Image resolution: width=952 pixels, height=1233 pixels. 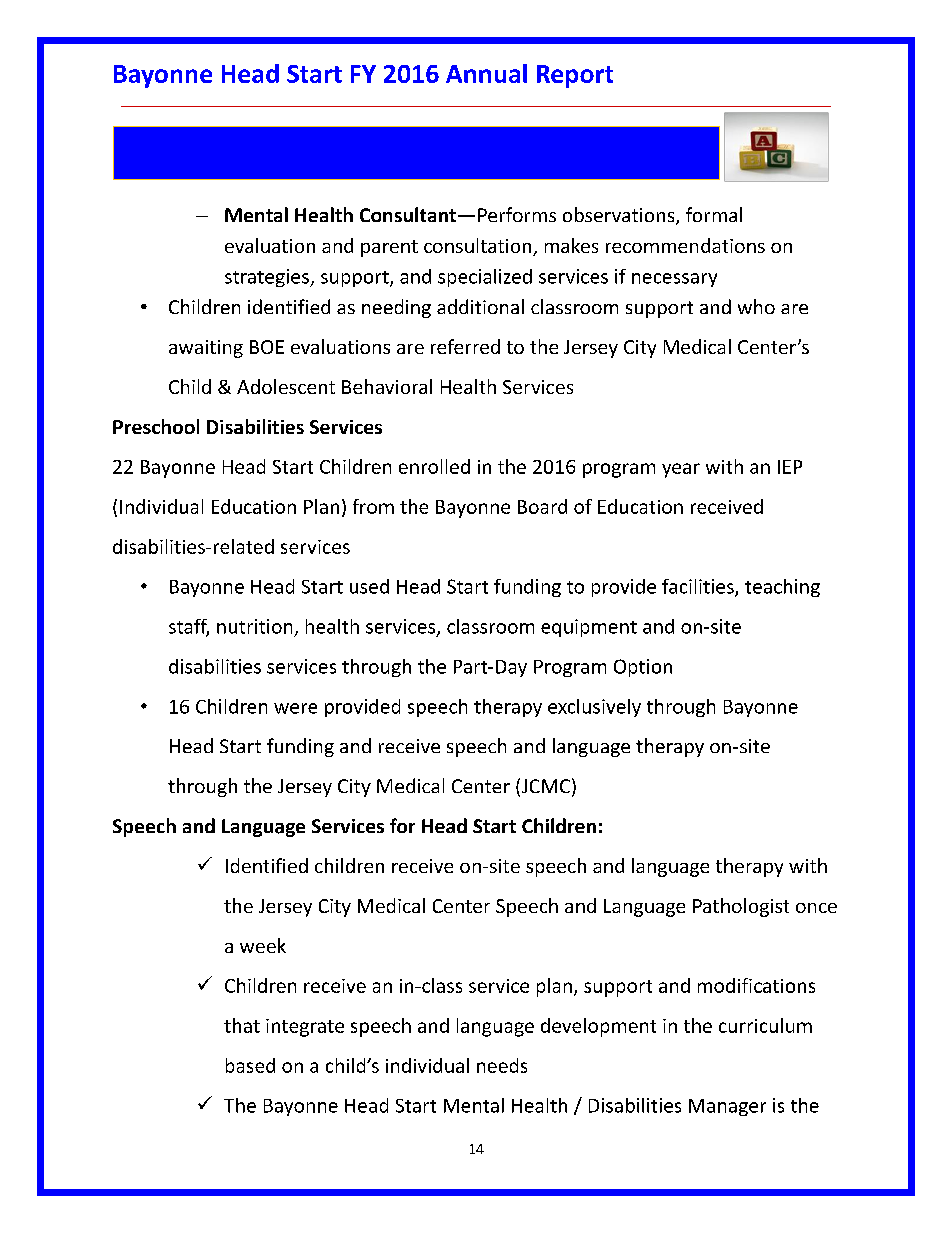 What do you see at coordinates (250, 1065) in the page?
I see `based` at bounding box center [250, 1065].
